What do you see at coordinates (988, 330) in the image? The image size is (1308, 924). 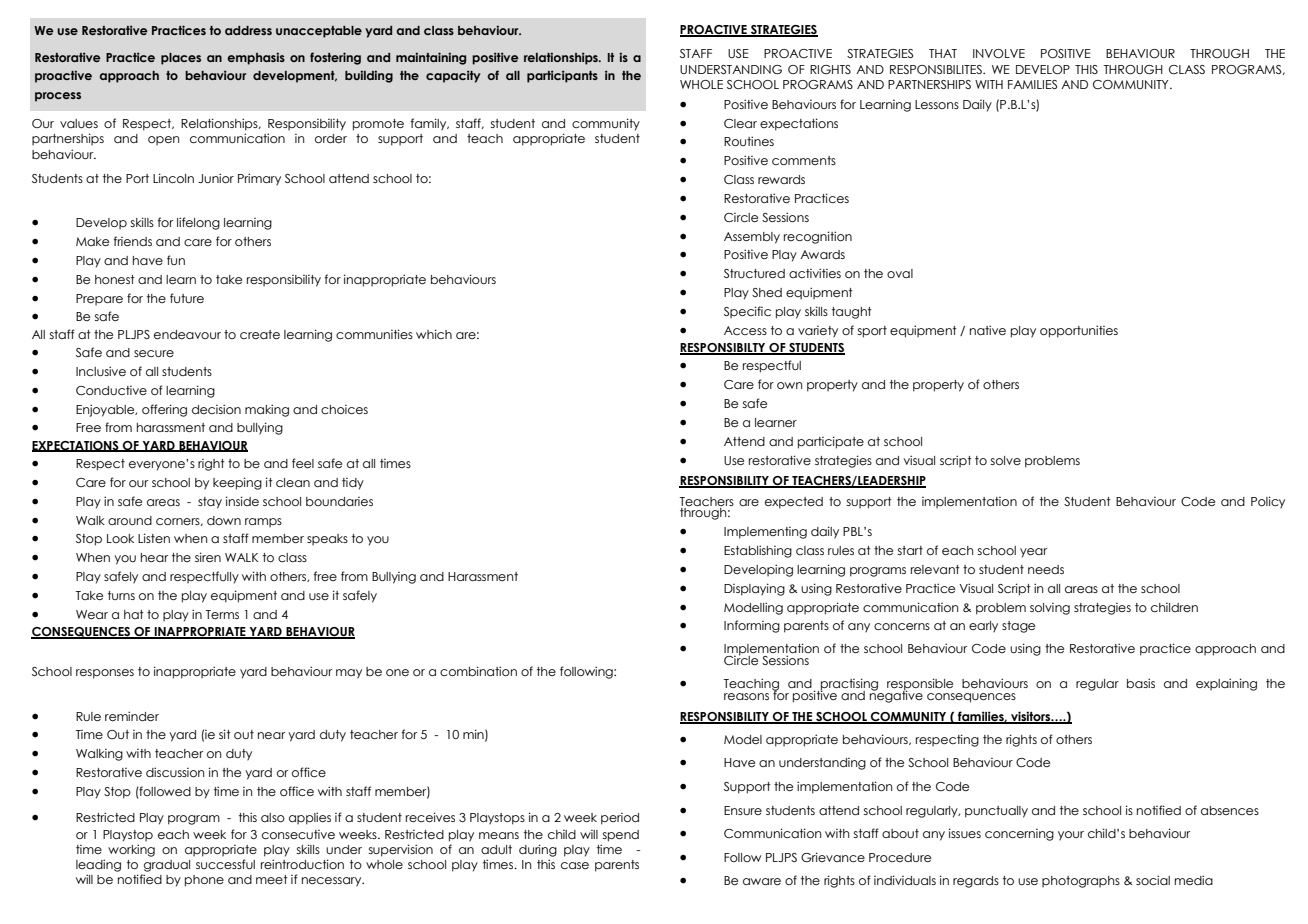 I see `native` at bounding box center [988, 330].
